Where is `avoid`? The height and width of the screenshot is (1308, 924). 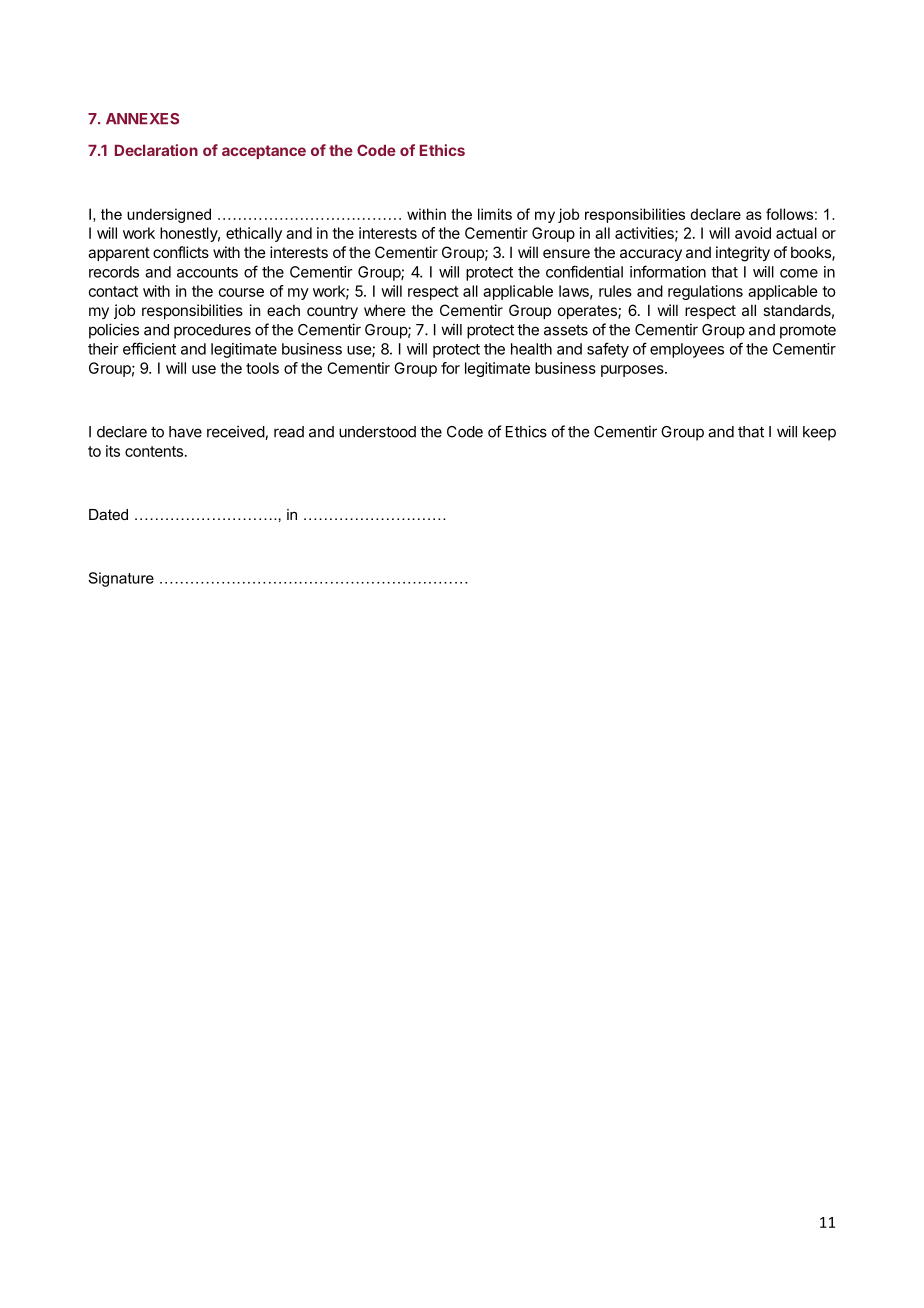
avoid is located at coordinates (753, 233).
